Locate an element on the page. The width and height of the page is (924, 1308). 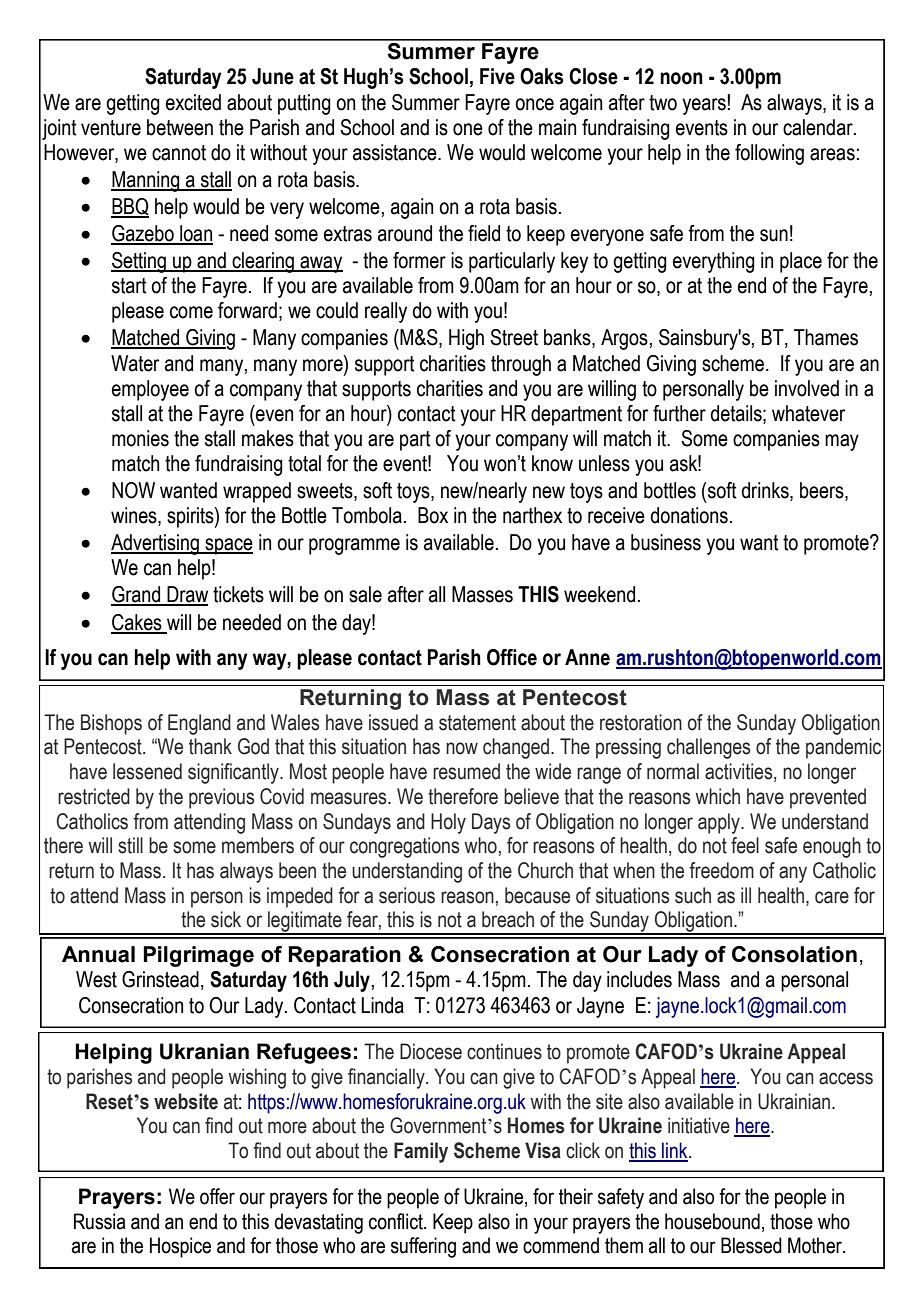
involved is located at coordinates (807, 388).
